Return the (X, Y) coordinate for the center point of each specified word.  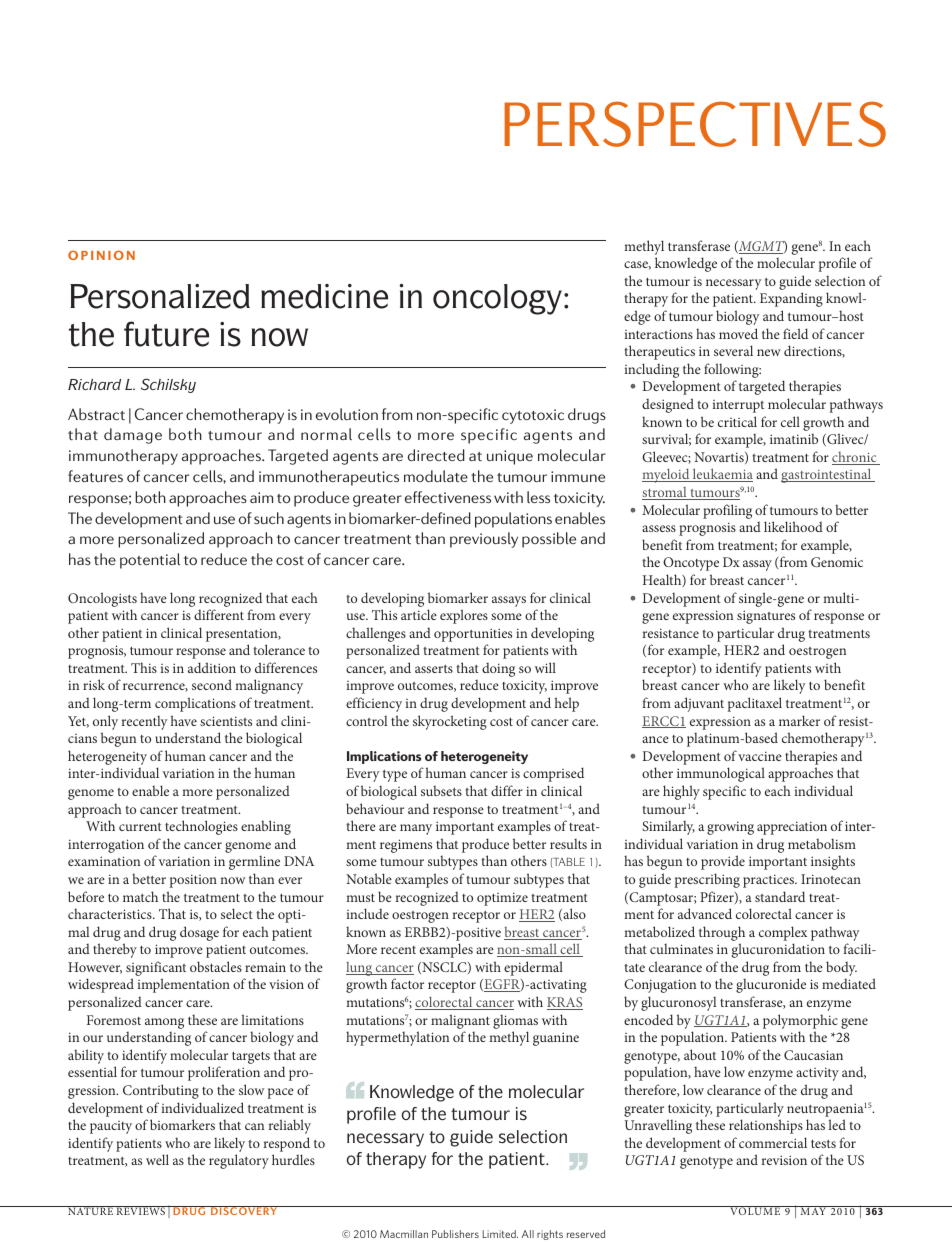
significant (156, 970)
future (166, 334)
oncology (499, 299)
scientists (226, 721)
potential (150, 561)
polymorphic (800, 1021)
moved (738, 333)
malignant (460, 1021)
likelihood (793, 526)
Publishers (455, 1234)
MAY (813, 1210)
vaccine (760, 756)
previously (484, 540)
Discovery (244, 1210)
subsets (441, 790)
